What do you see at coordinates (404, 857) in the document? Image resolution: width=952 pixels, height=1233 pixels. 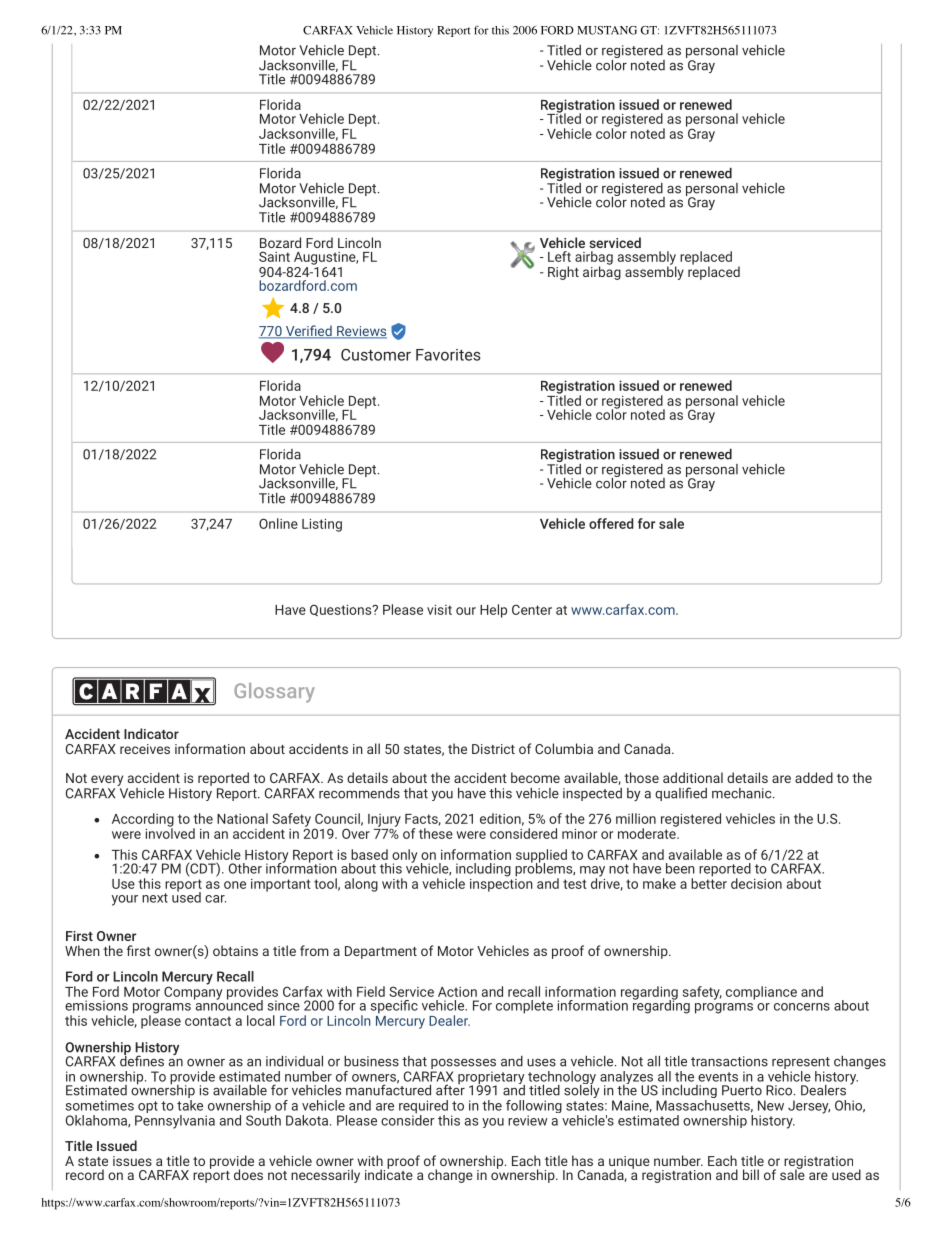 I see `only` at bounding box center [404, 857].
